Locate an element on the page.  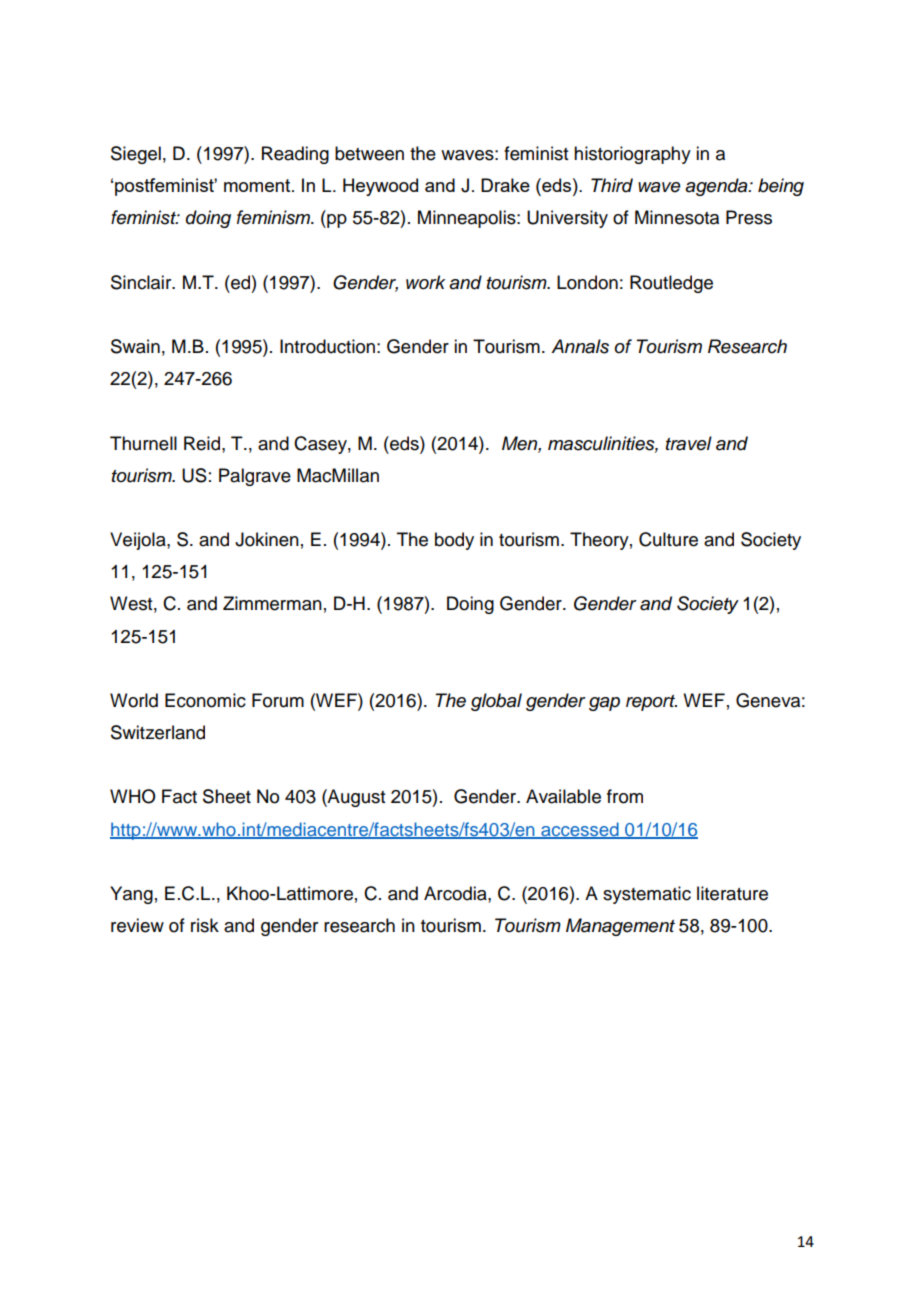
risk is located at coordinates (205, 925).
